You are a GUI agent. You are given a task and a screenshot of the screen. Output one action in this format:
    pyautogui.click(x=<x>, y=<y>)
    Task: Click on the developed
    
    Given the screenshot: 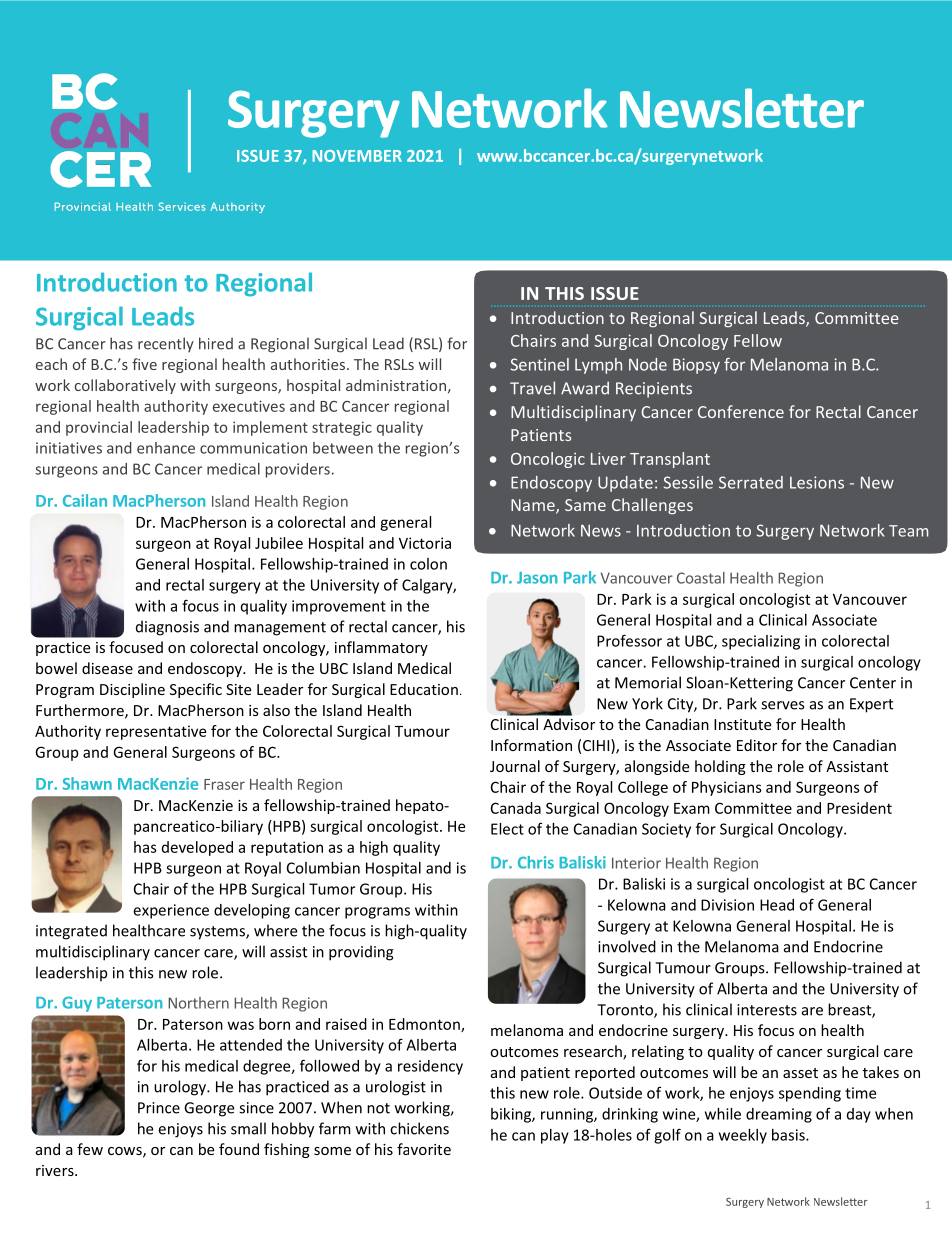 What is the action you would take?
    pyautogui.click(x=197, y=848)
